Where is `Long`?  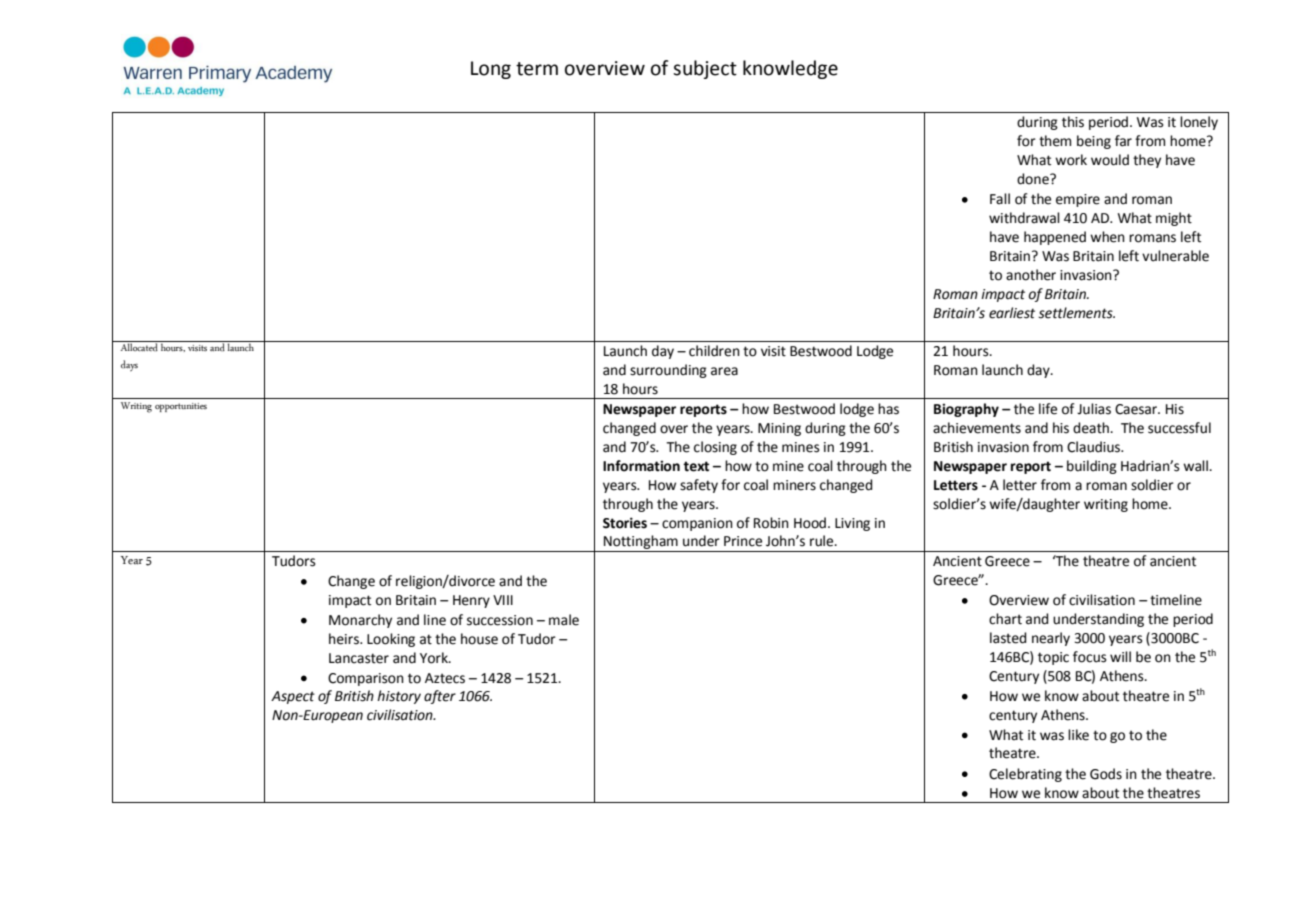
Long is located at coordinates (491, 70).
